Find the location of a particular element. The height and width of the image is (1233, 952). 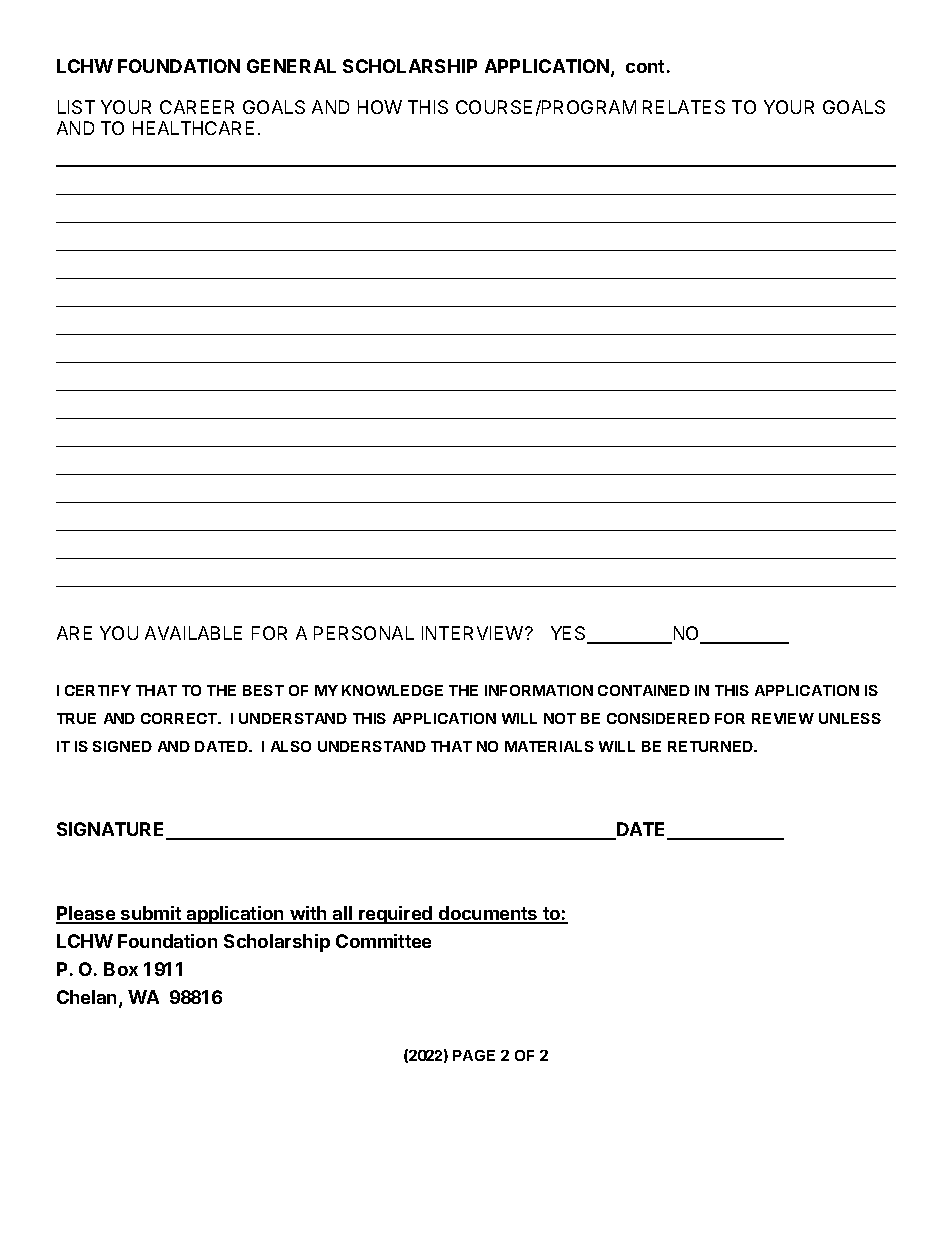

SIGNATURE is located at coordinates (112, 830).
